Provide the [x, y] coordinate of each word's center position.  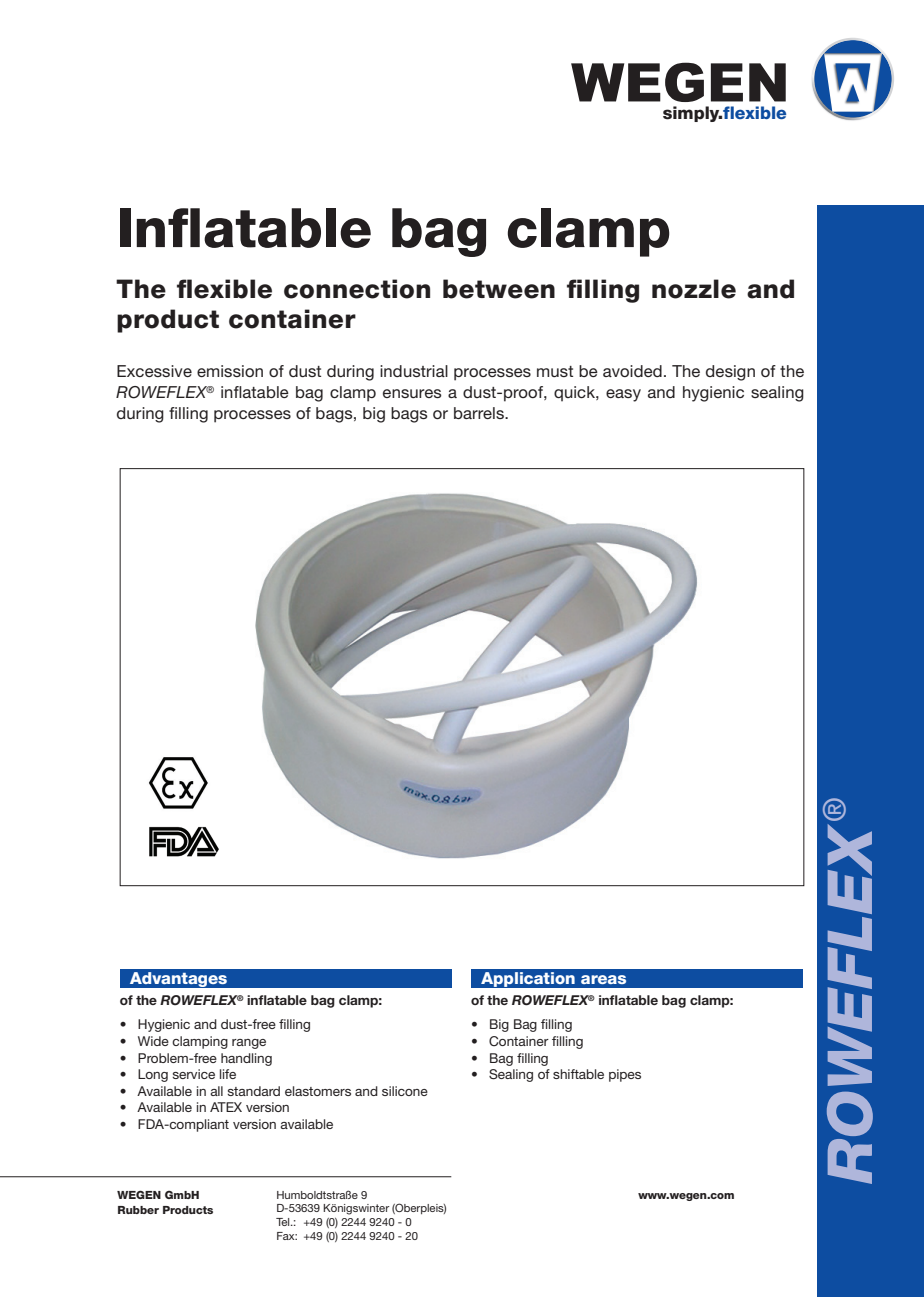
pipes [625, 1075]
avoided [632, 371]
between [499, 289]
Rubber [138, 1210]
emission [230, 371]
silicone [405, 1091]
